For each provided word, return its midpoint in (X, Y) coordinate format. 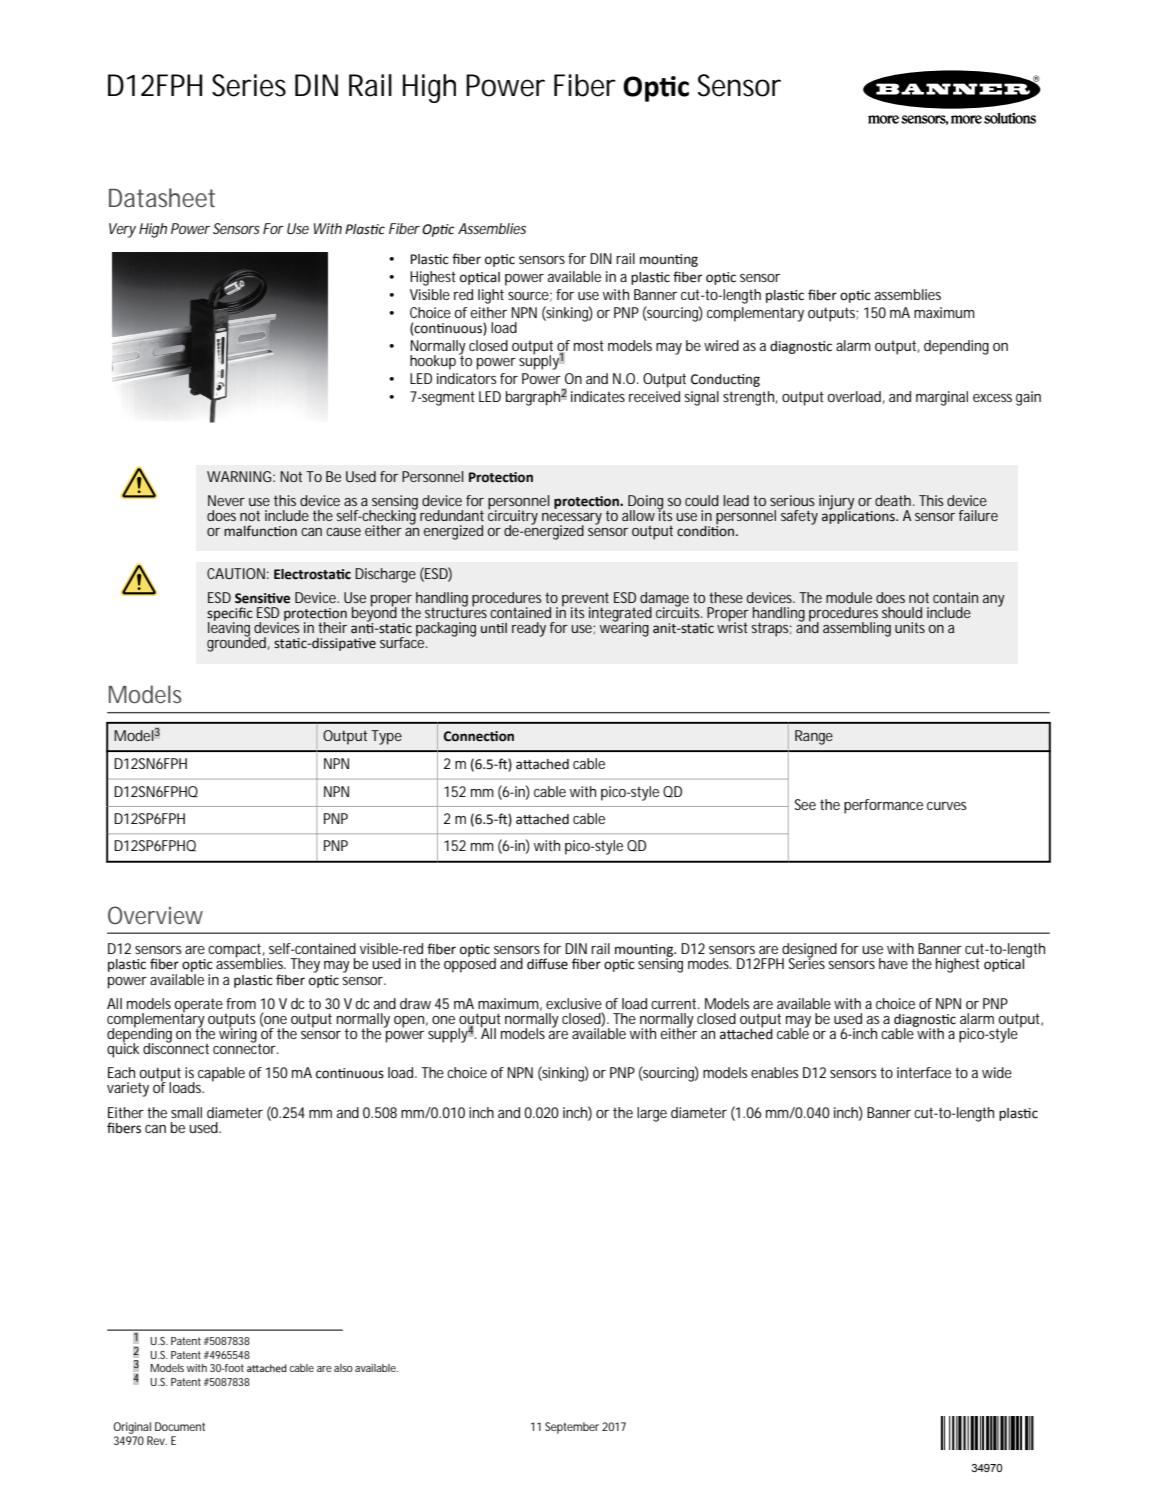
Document (180, 1426)
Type (386, 737)
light (491, 296)
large (652, 1114)
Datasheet (162, 197)
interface (924, 1072)
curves (947, 806)
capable (221, 1074)
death (893, 500)
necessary (572, 520)
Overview (155, 915)
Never (226, 500)
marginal (942, 398)
